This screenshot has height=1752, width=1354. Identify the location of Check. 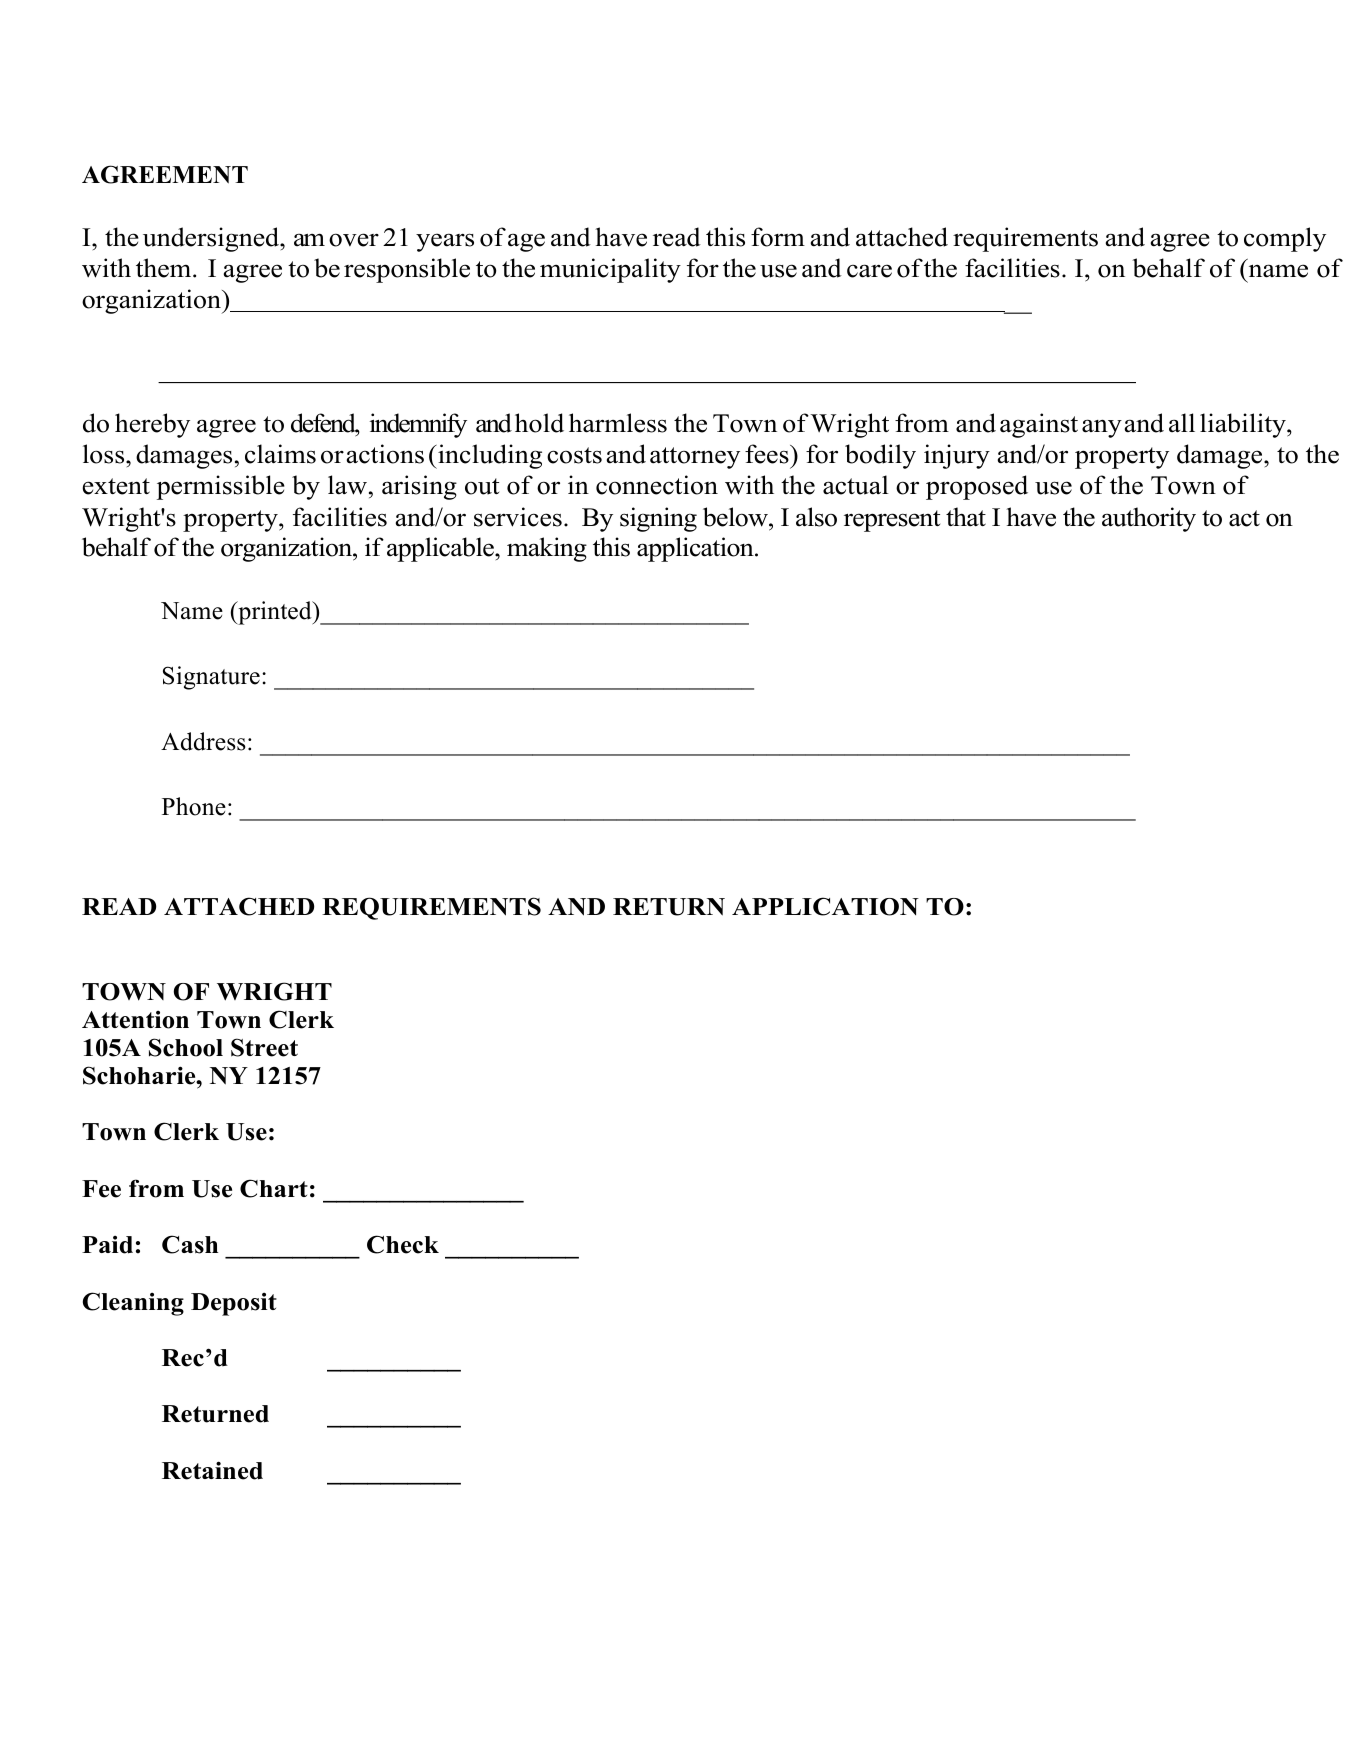
(403, 1244).
